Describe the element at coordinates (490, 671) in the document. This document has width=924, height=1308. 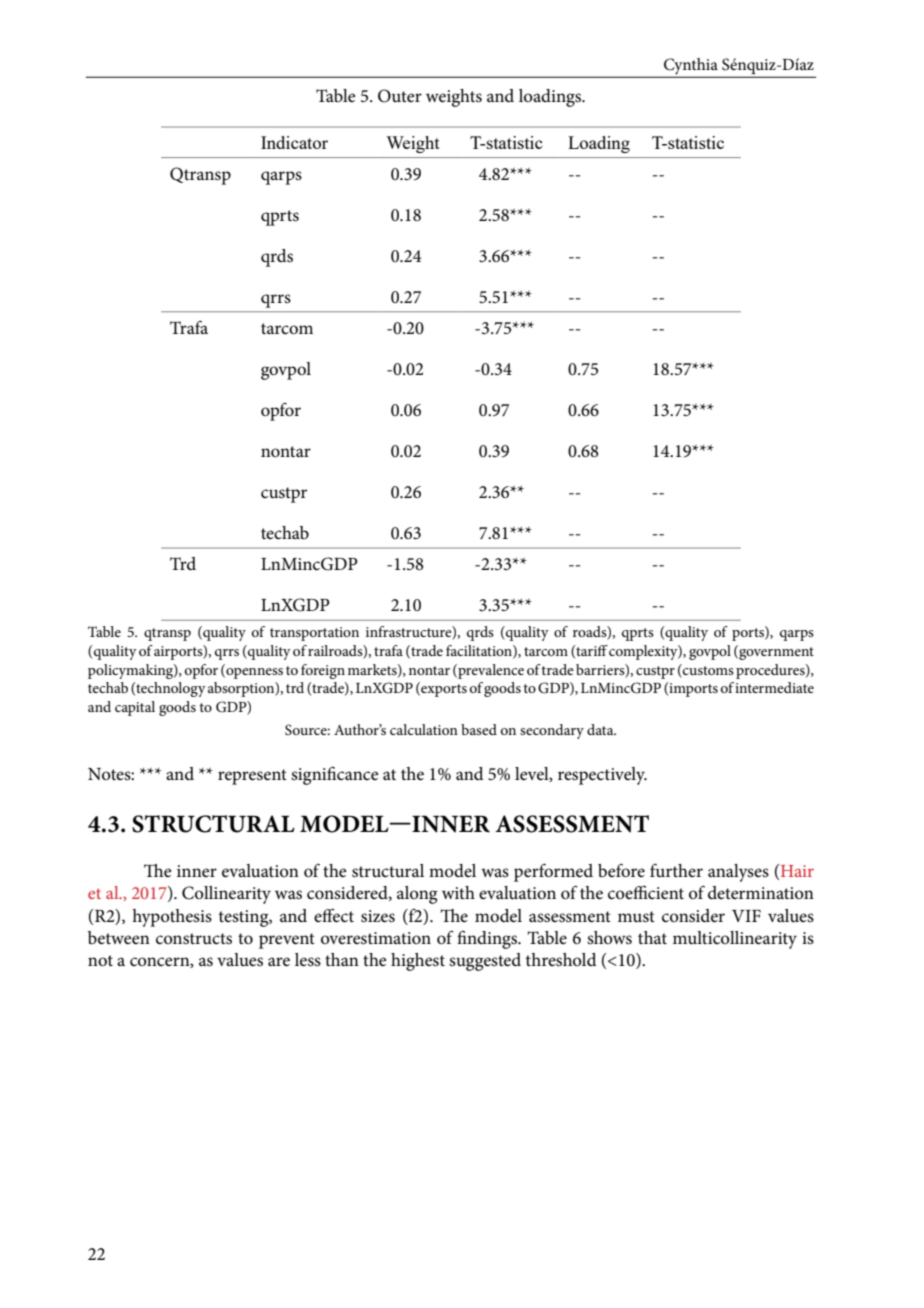
I see `prevalence` at that location.
